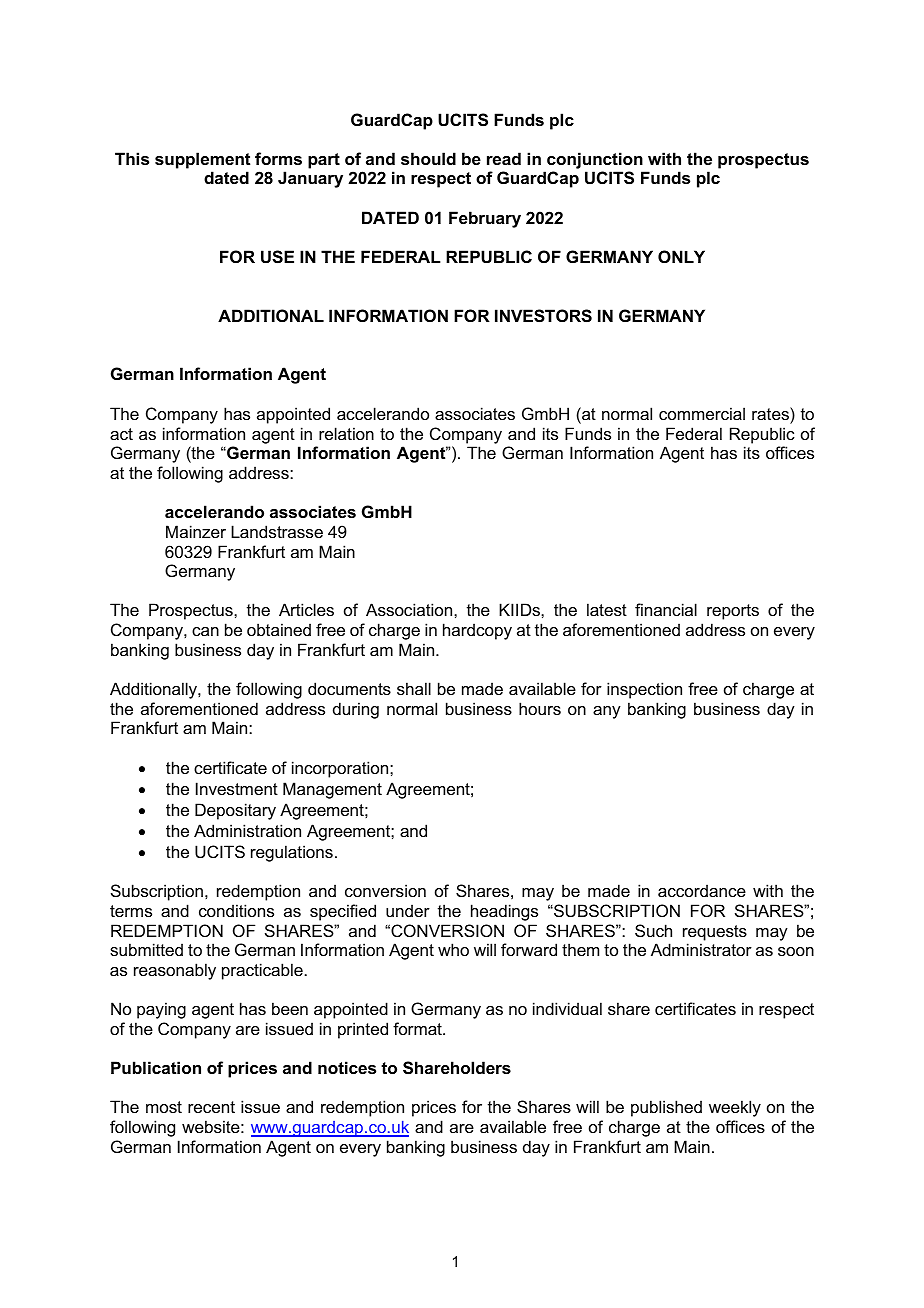 This image has height=1308, width=924. Describe the element at coordinates (347, 1067) in the image. I see `notices` at that location.
